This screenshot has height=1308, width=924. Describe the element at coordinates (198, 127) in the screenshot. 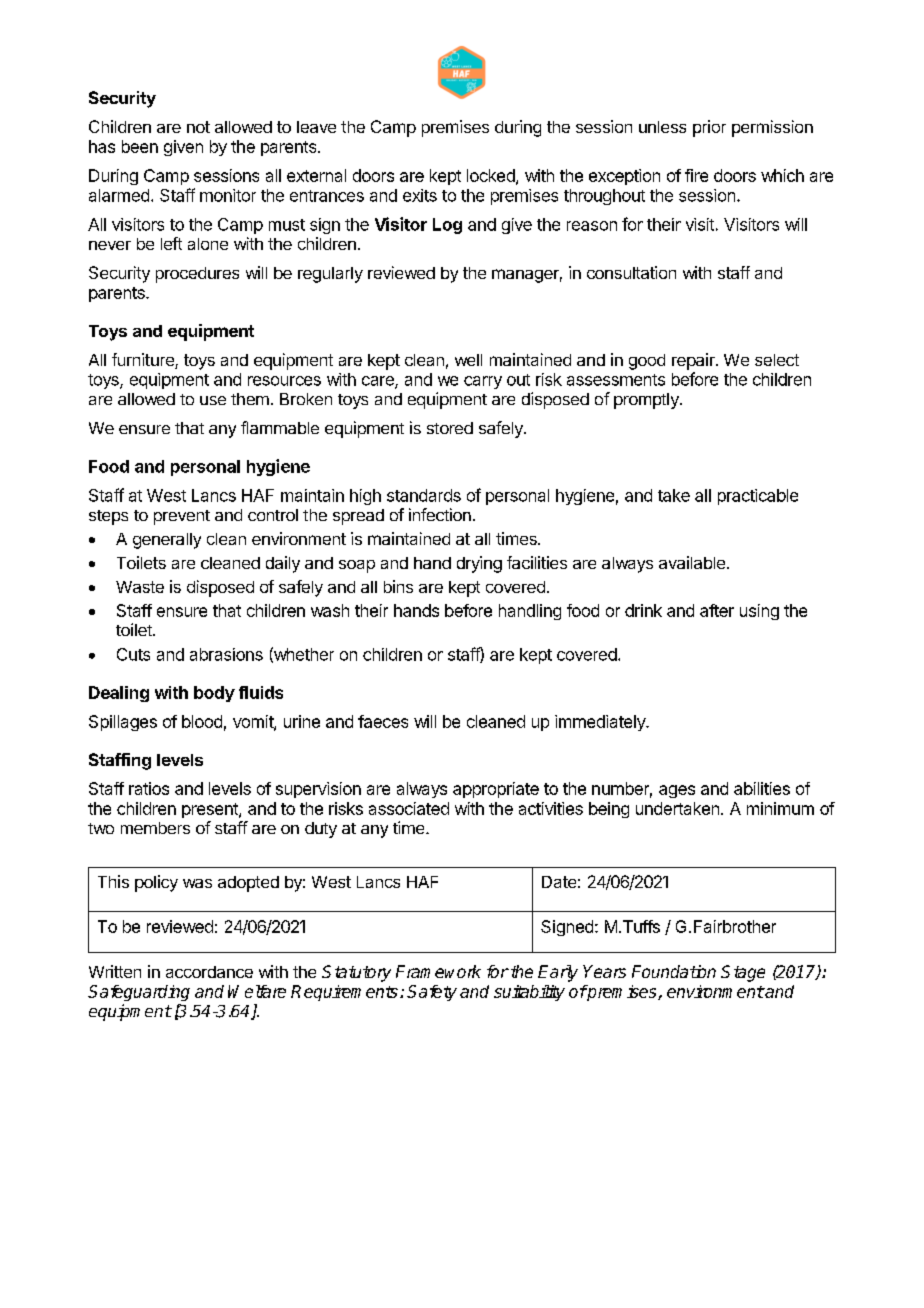

I see `not` at that location.
